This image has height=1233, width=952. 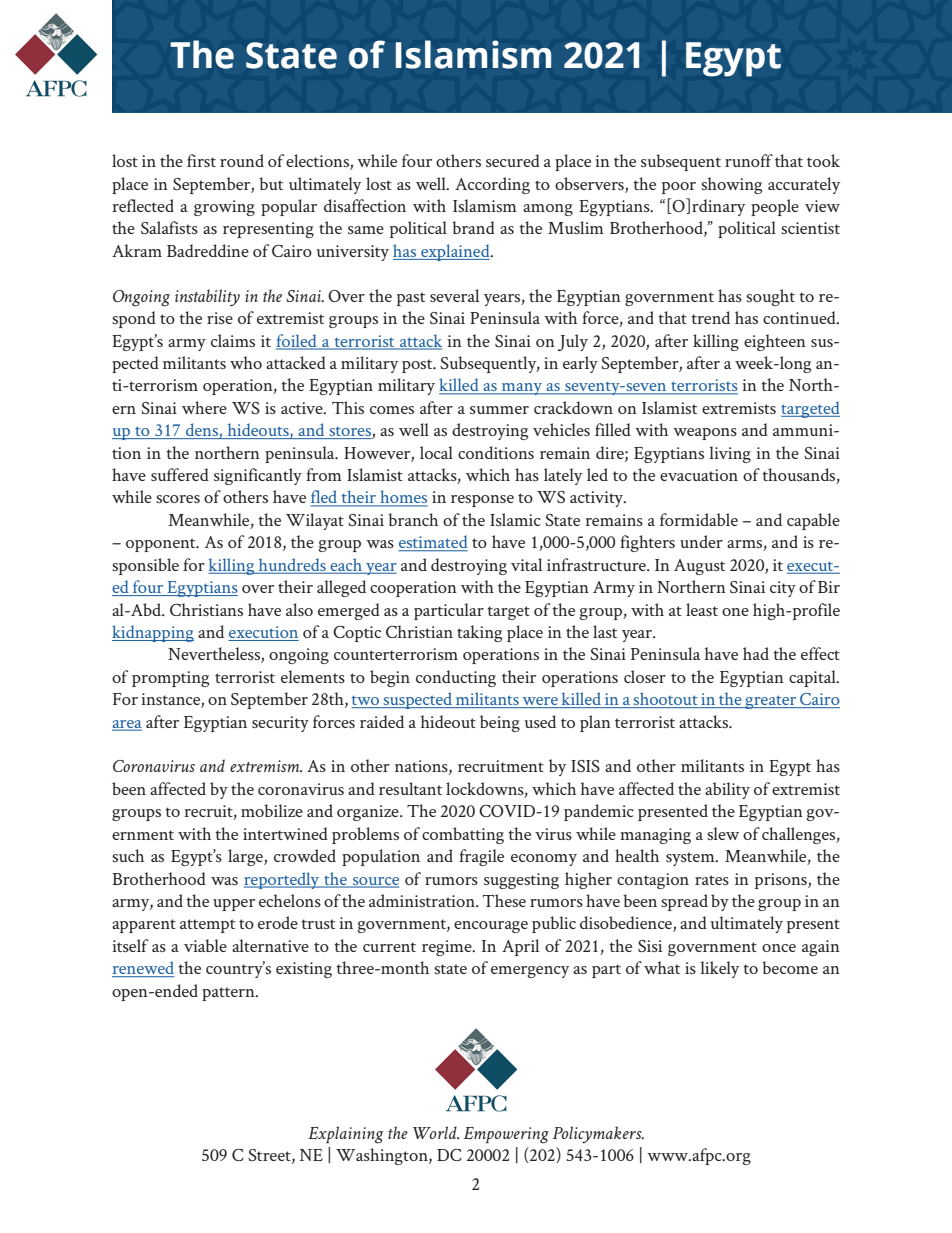 I want to click on extremism, so click(x=266, y=766).
